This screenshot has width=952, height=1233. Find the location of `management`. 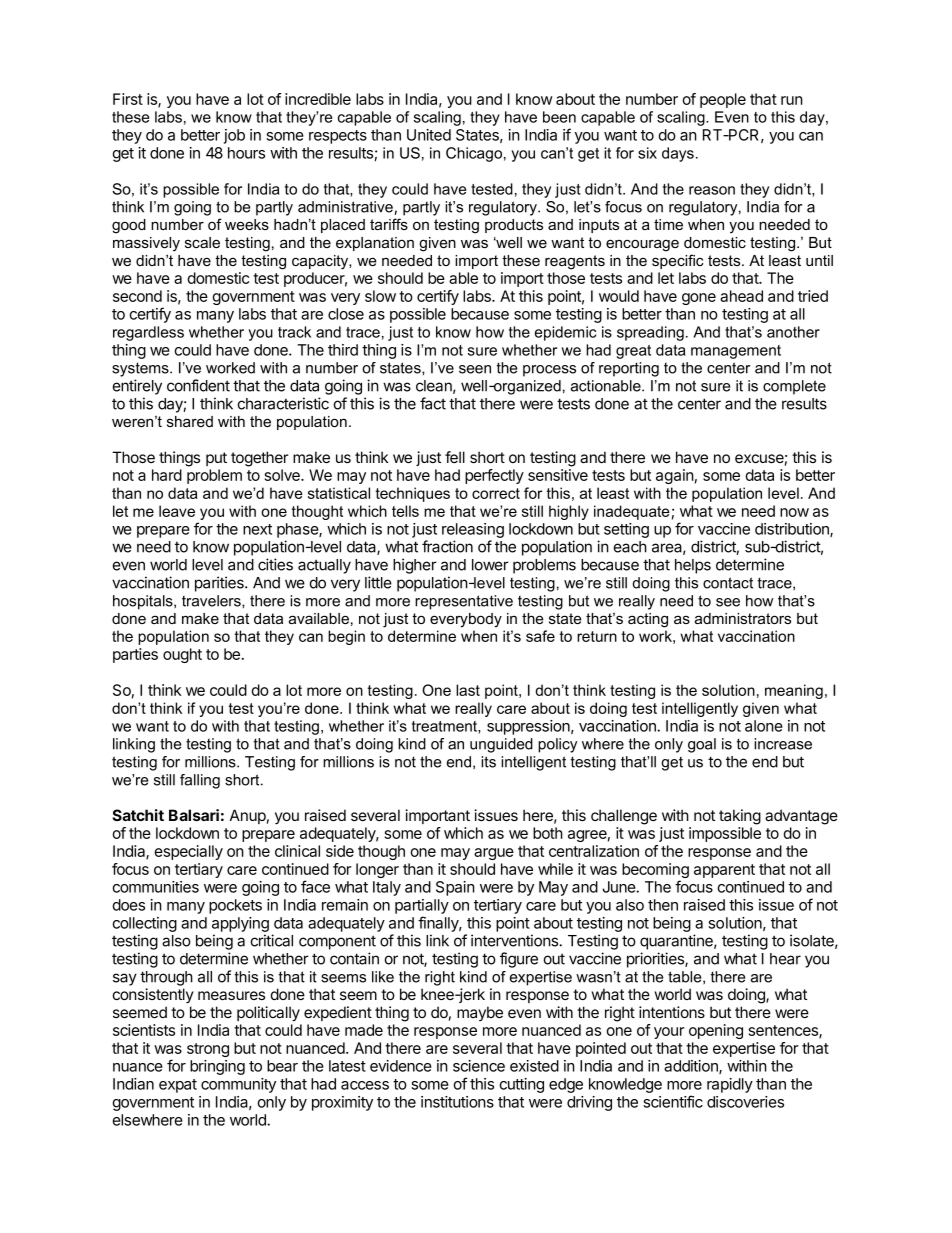

management is located at coordinates (736, 352).
